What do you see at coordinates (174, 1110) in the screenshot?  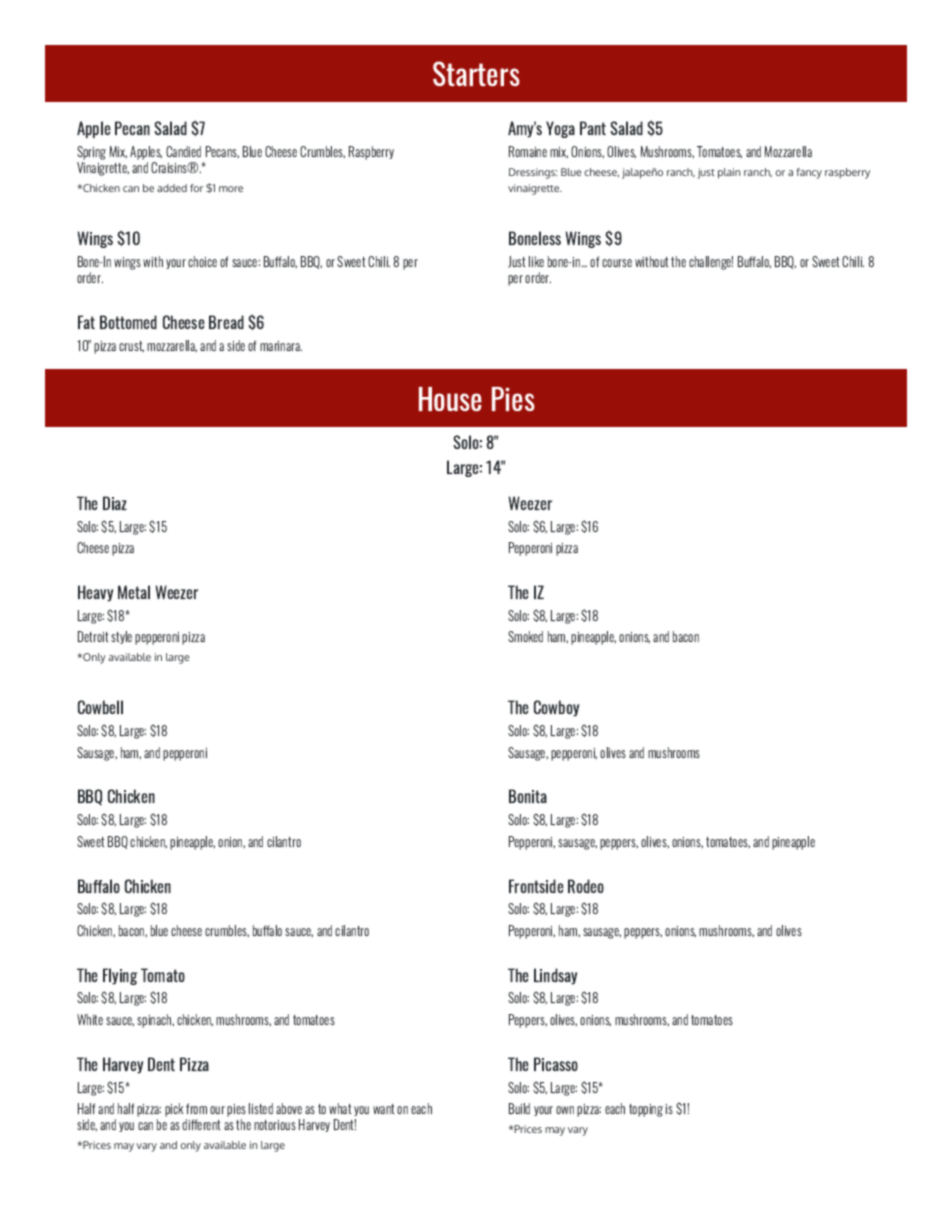 I see `pick` at bounding box center [174, 1110].
